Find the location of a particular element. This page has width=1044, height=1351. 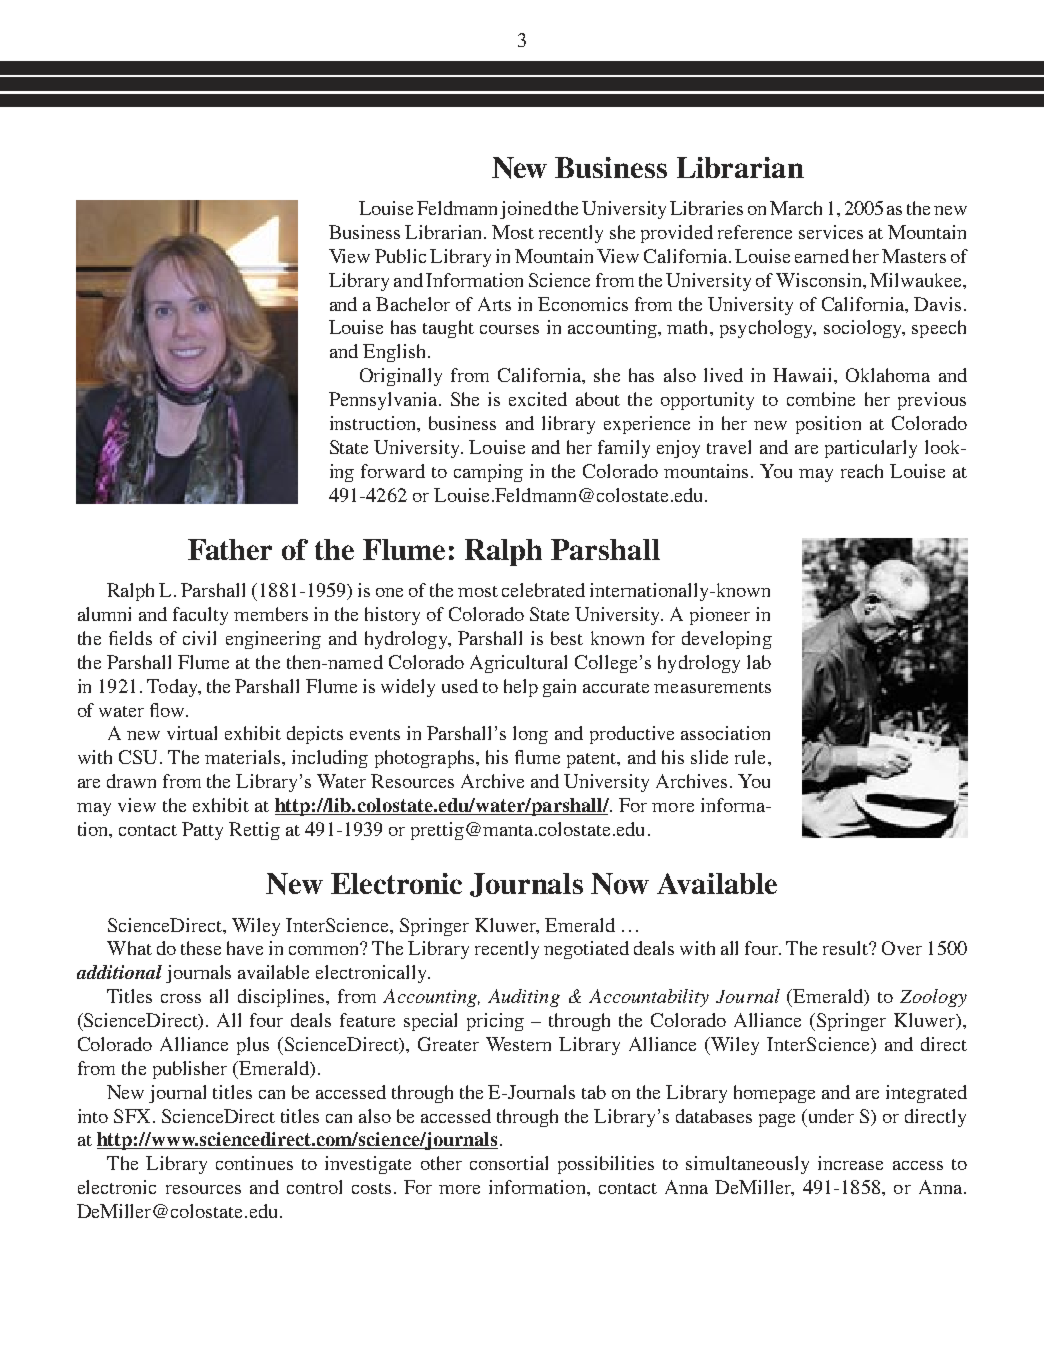

services is located at coordinates (831, 232).
